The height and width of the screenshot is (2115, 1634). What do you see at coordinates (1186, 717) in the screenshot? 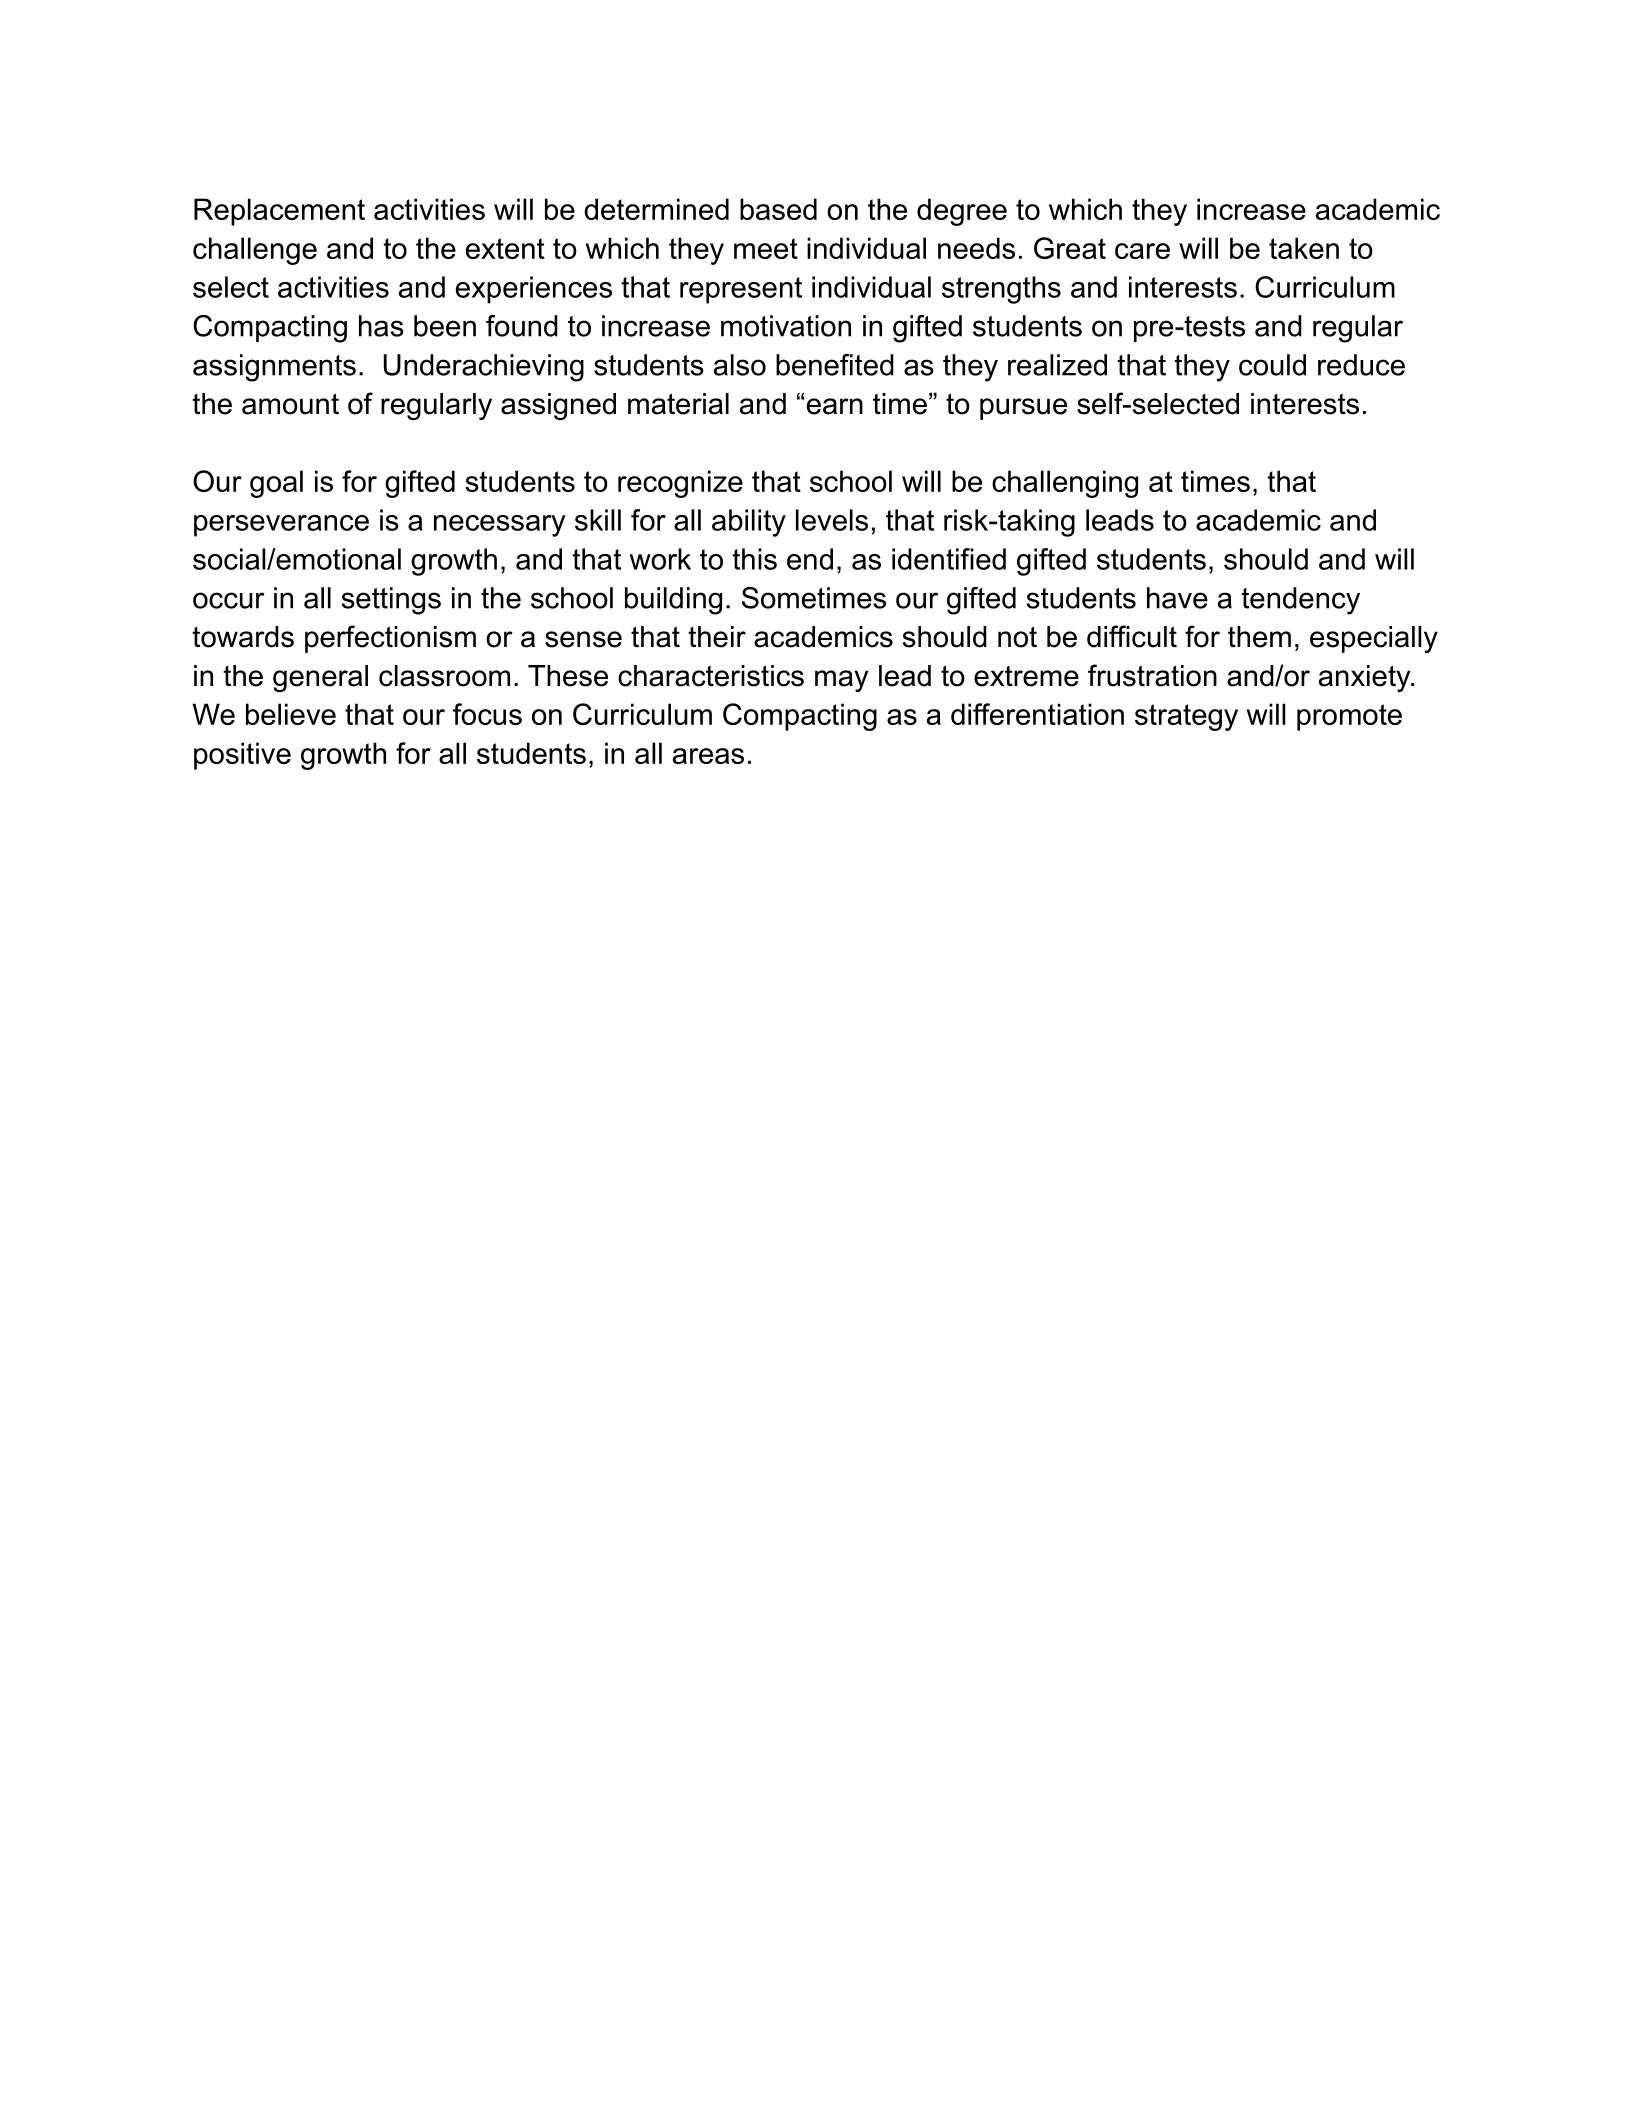
I see `strategy` at bounding box center [1186, 717].
